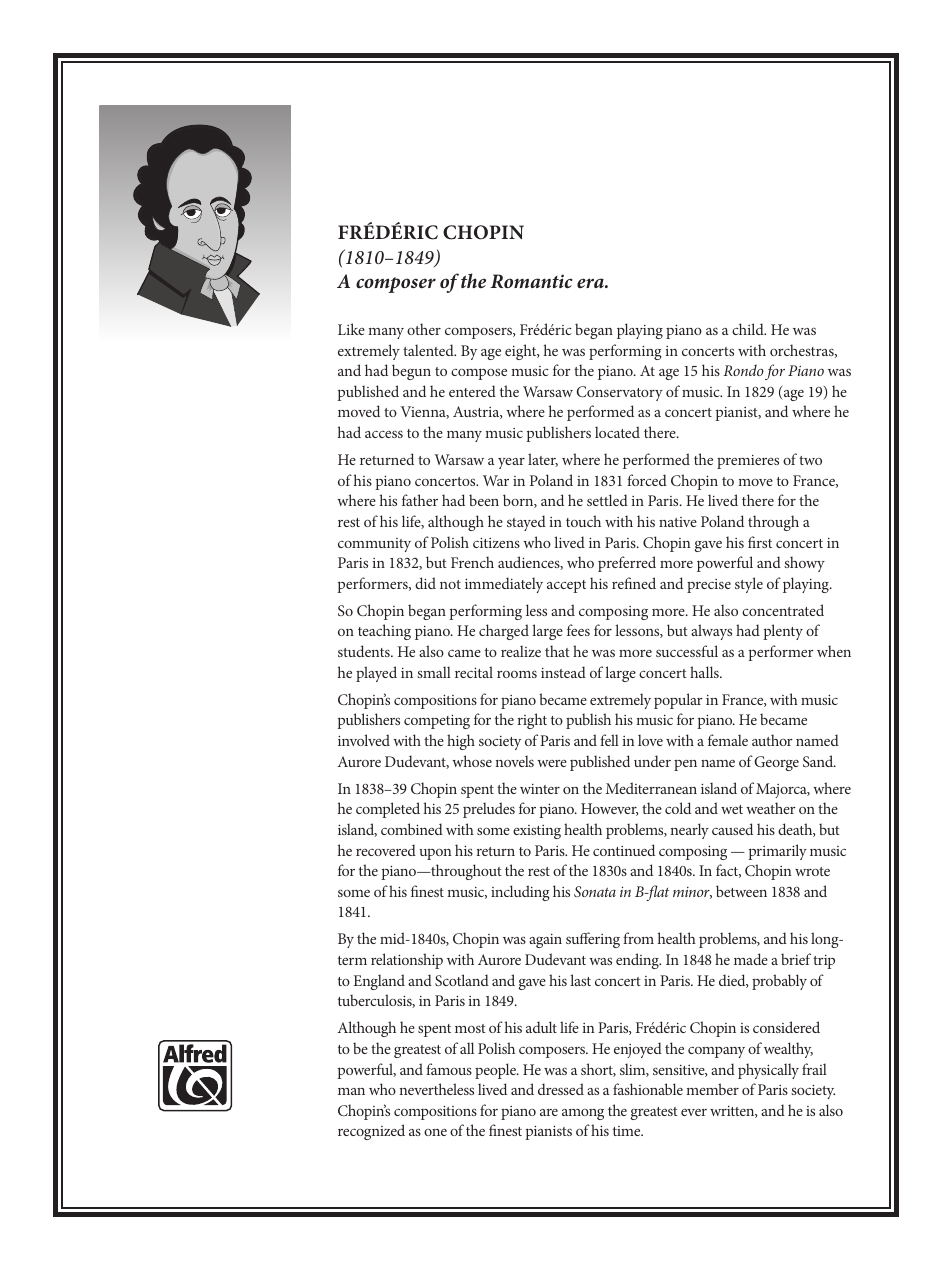 This screenshot has width=952, height=1270. Describe the element at coordinates (772, 740) in the screenshot. I see `author` at that location.
